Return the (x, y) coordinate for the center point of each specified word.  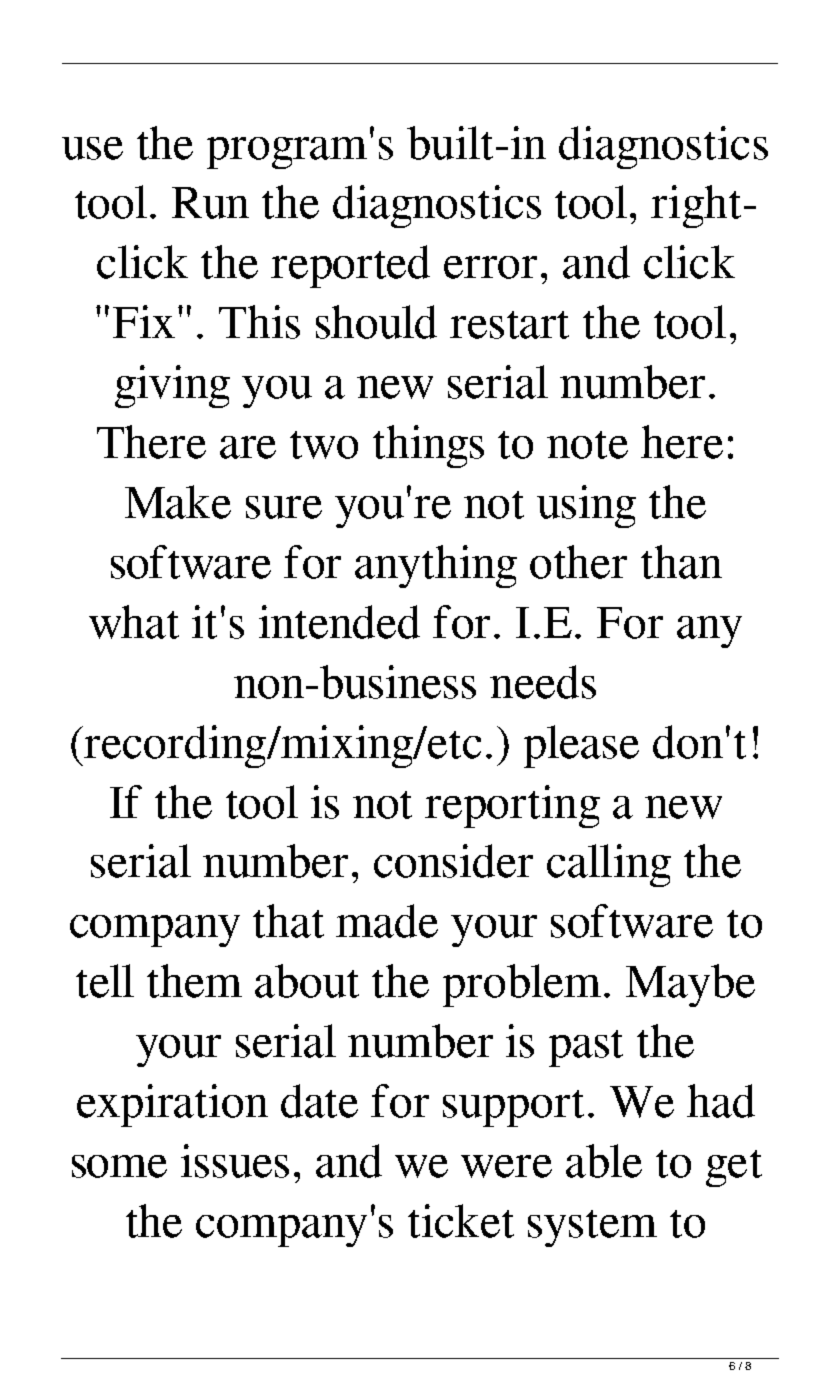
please (581, 746)
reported (350, 266)
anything (436, 566)
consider (453, 861)
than (681, 562)
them (194, 981)
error (490, 267)
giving (172, 386)
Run (210, 203)
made (387, 921)
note (587, 445)
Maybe (690, 985)
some (119, 1166)
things (428, 446)
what (134, 622)
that (288, 921)
